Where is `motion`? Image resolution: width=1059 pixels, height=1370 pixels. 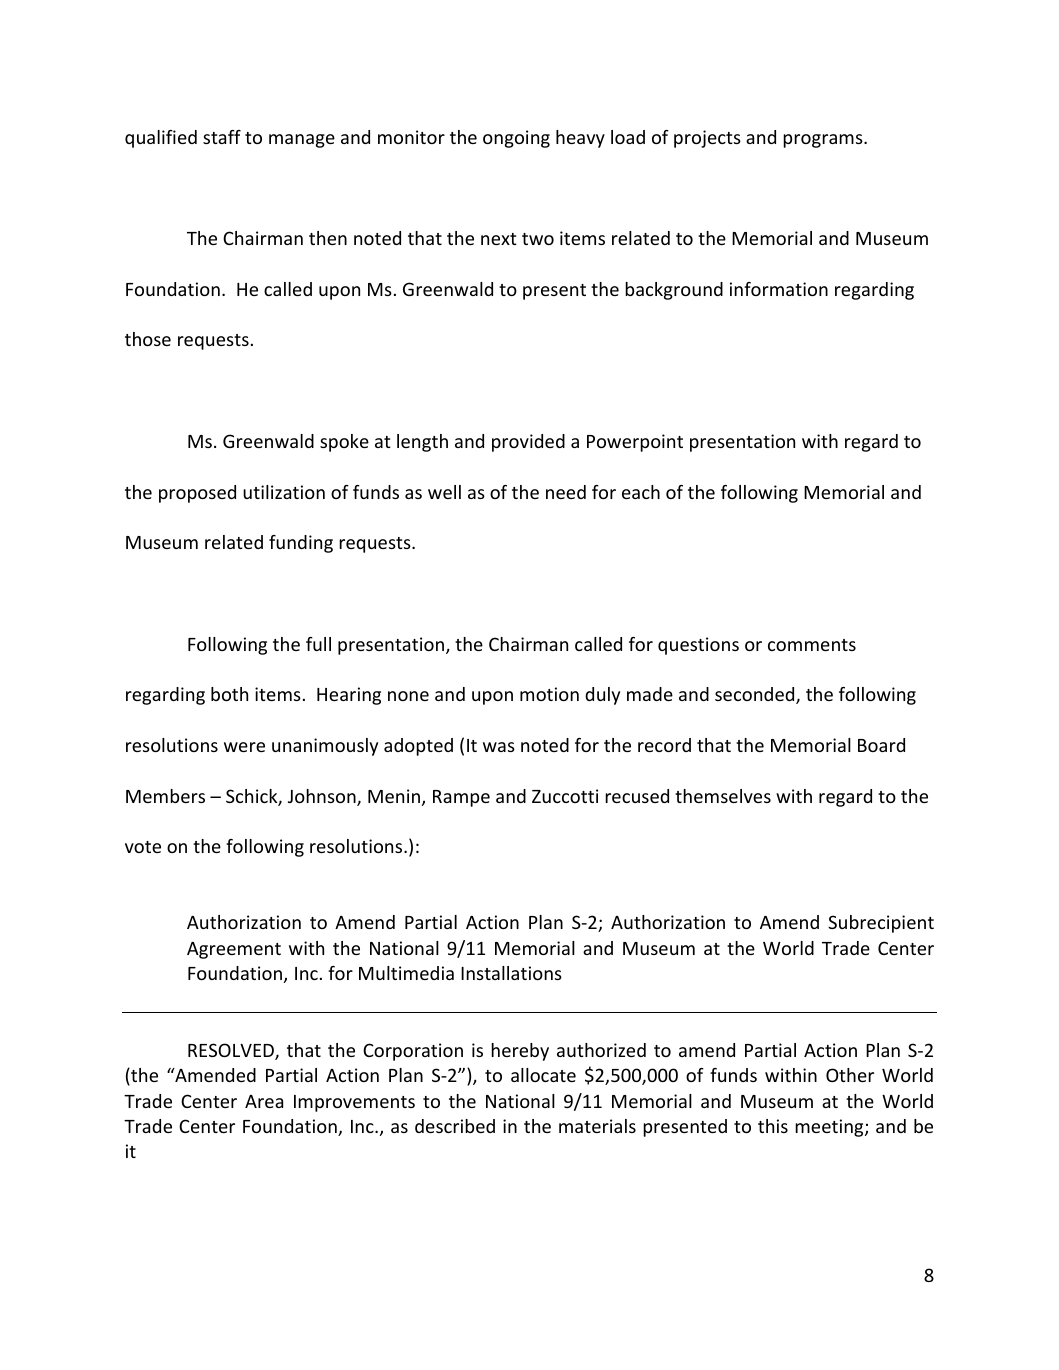
motion is located at coordinates (549, 694).
